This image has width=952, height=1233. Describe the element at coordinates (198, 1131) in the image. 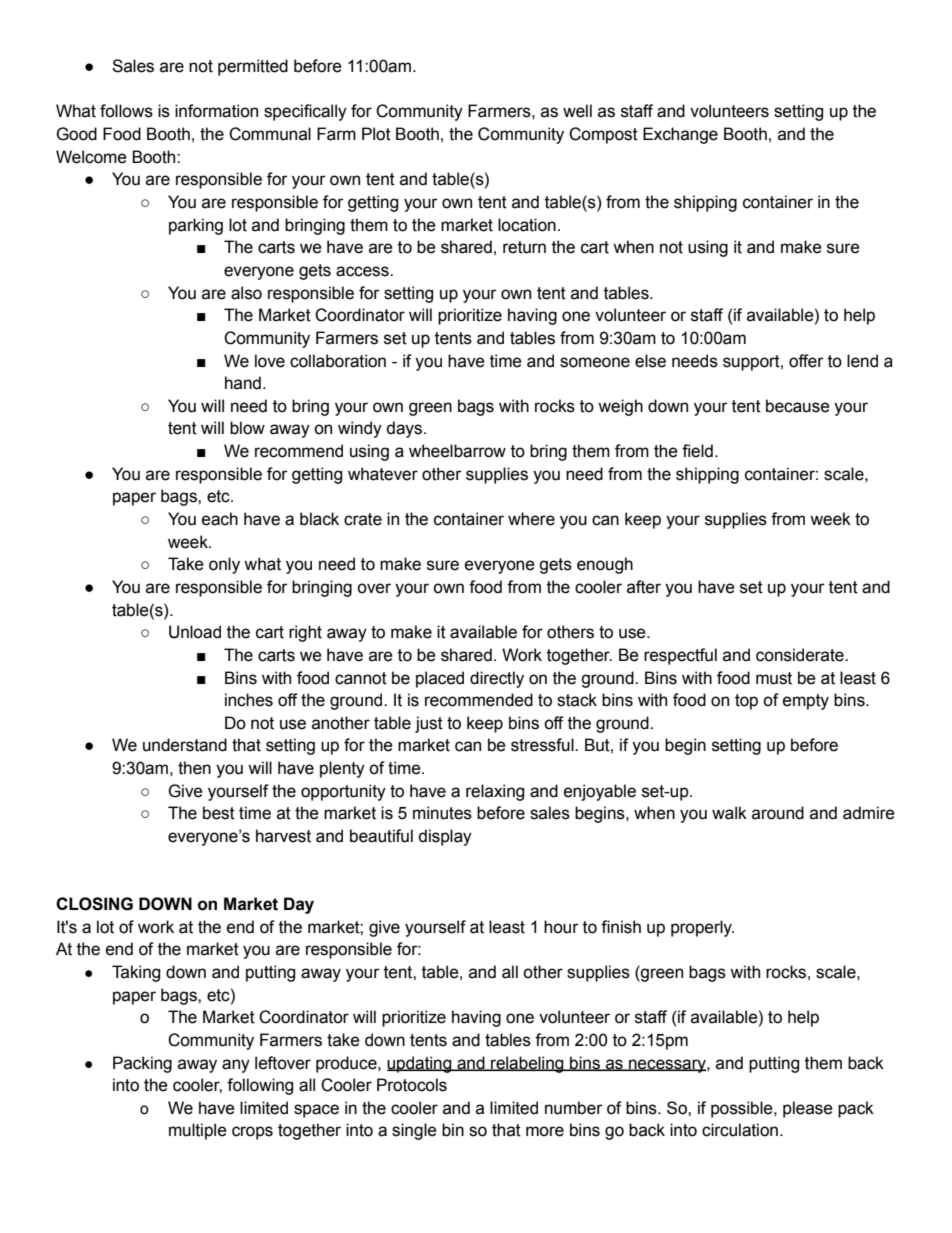

I see `multiple` at that location.
